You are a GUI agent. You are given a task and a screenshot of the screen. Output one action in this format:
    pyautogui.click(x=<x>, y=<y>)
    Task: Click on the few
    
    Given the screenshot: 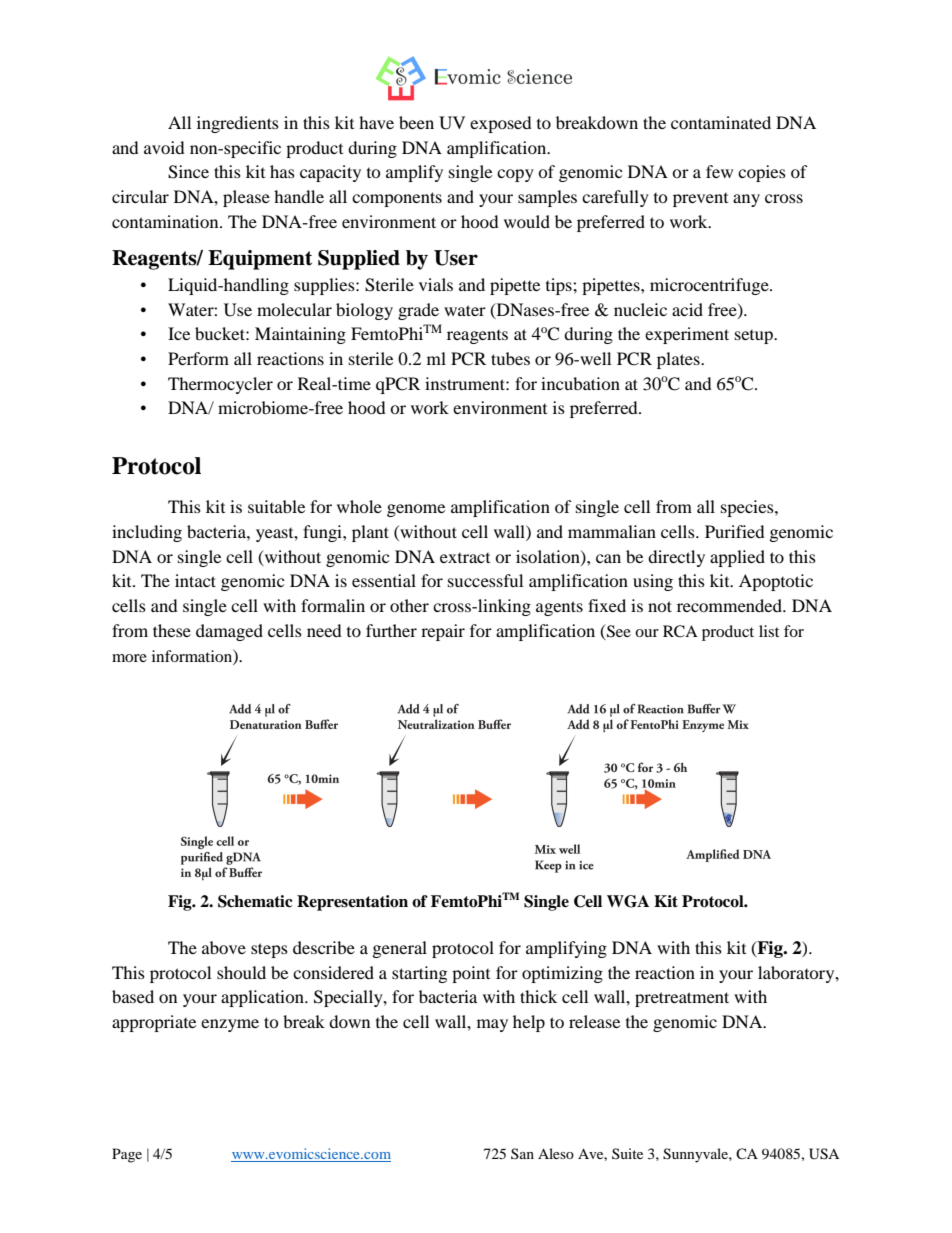 What is the action you would take?
    pyautogui.click(x=719, y=171)
